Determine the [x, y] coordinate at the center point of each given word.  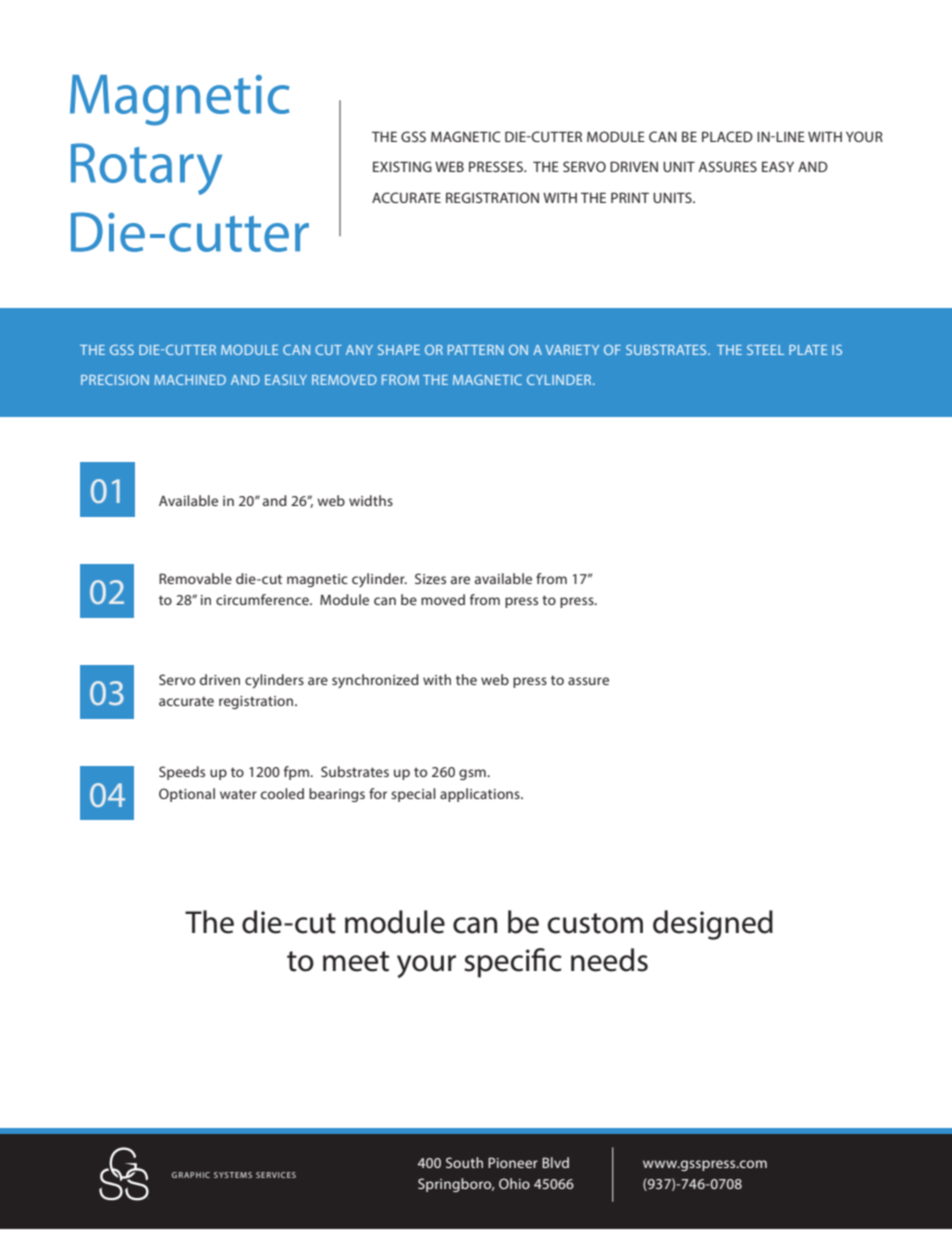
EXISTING [402, 166]
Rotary [146, 169]
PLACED [727, 136]
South [464, 1162]
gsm [473, 774]
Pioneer [513, 1162]
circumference [263, 599]
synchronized [375, 681]
